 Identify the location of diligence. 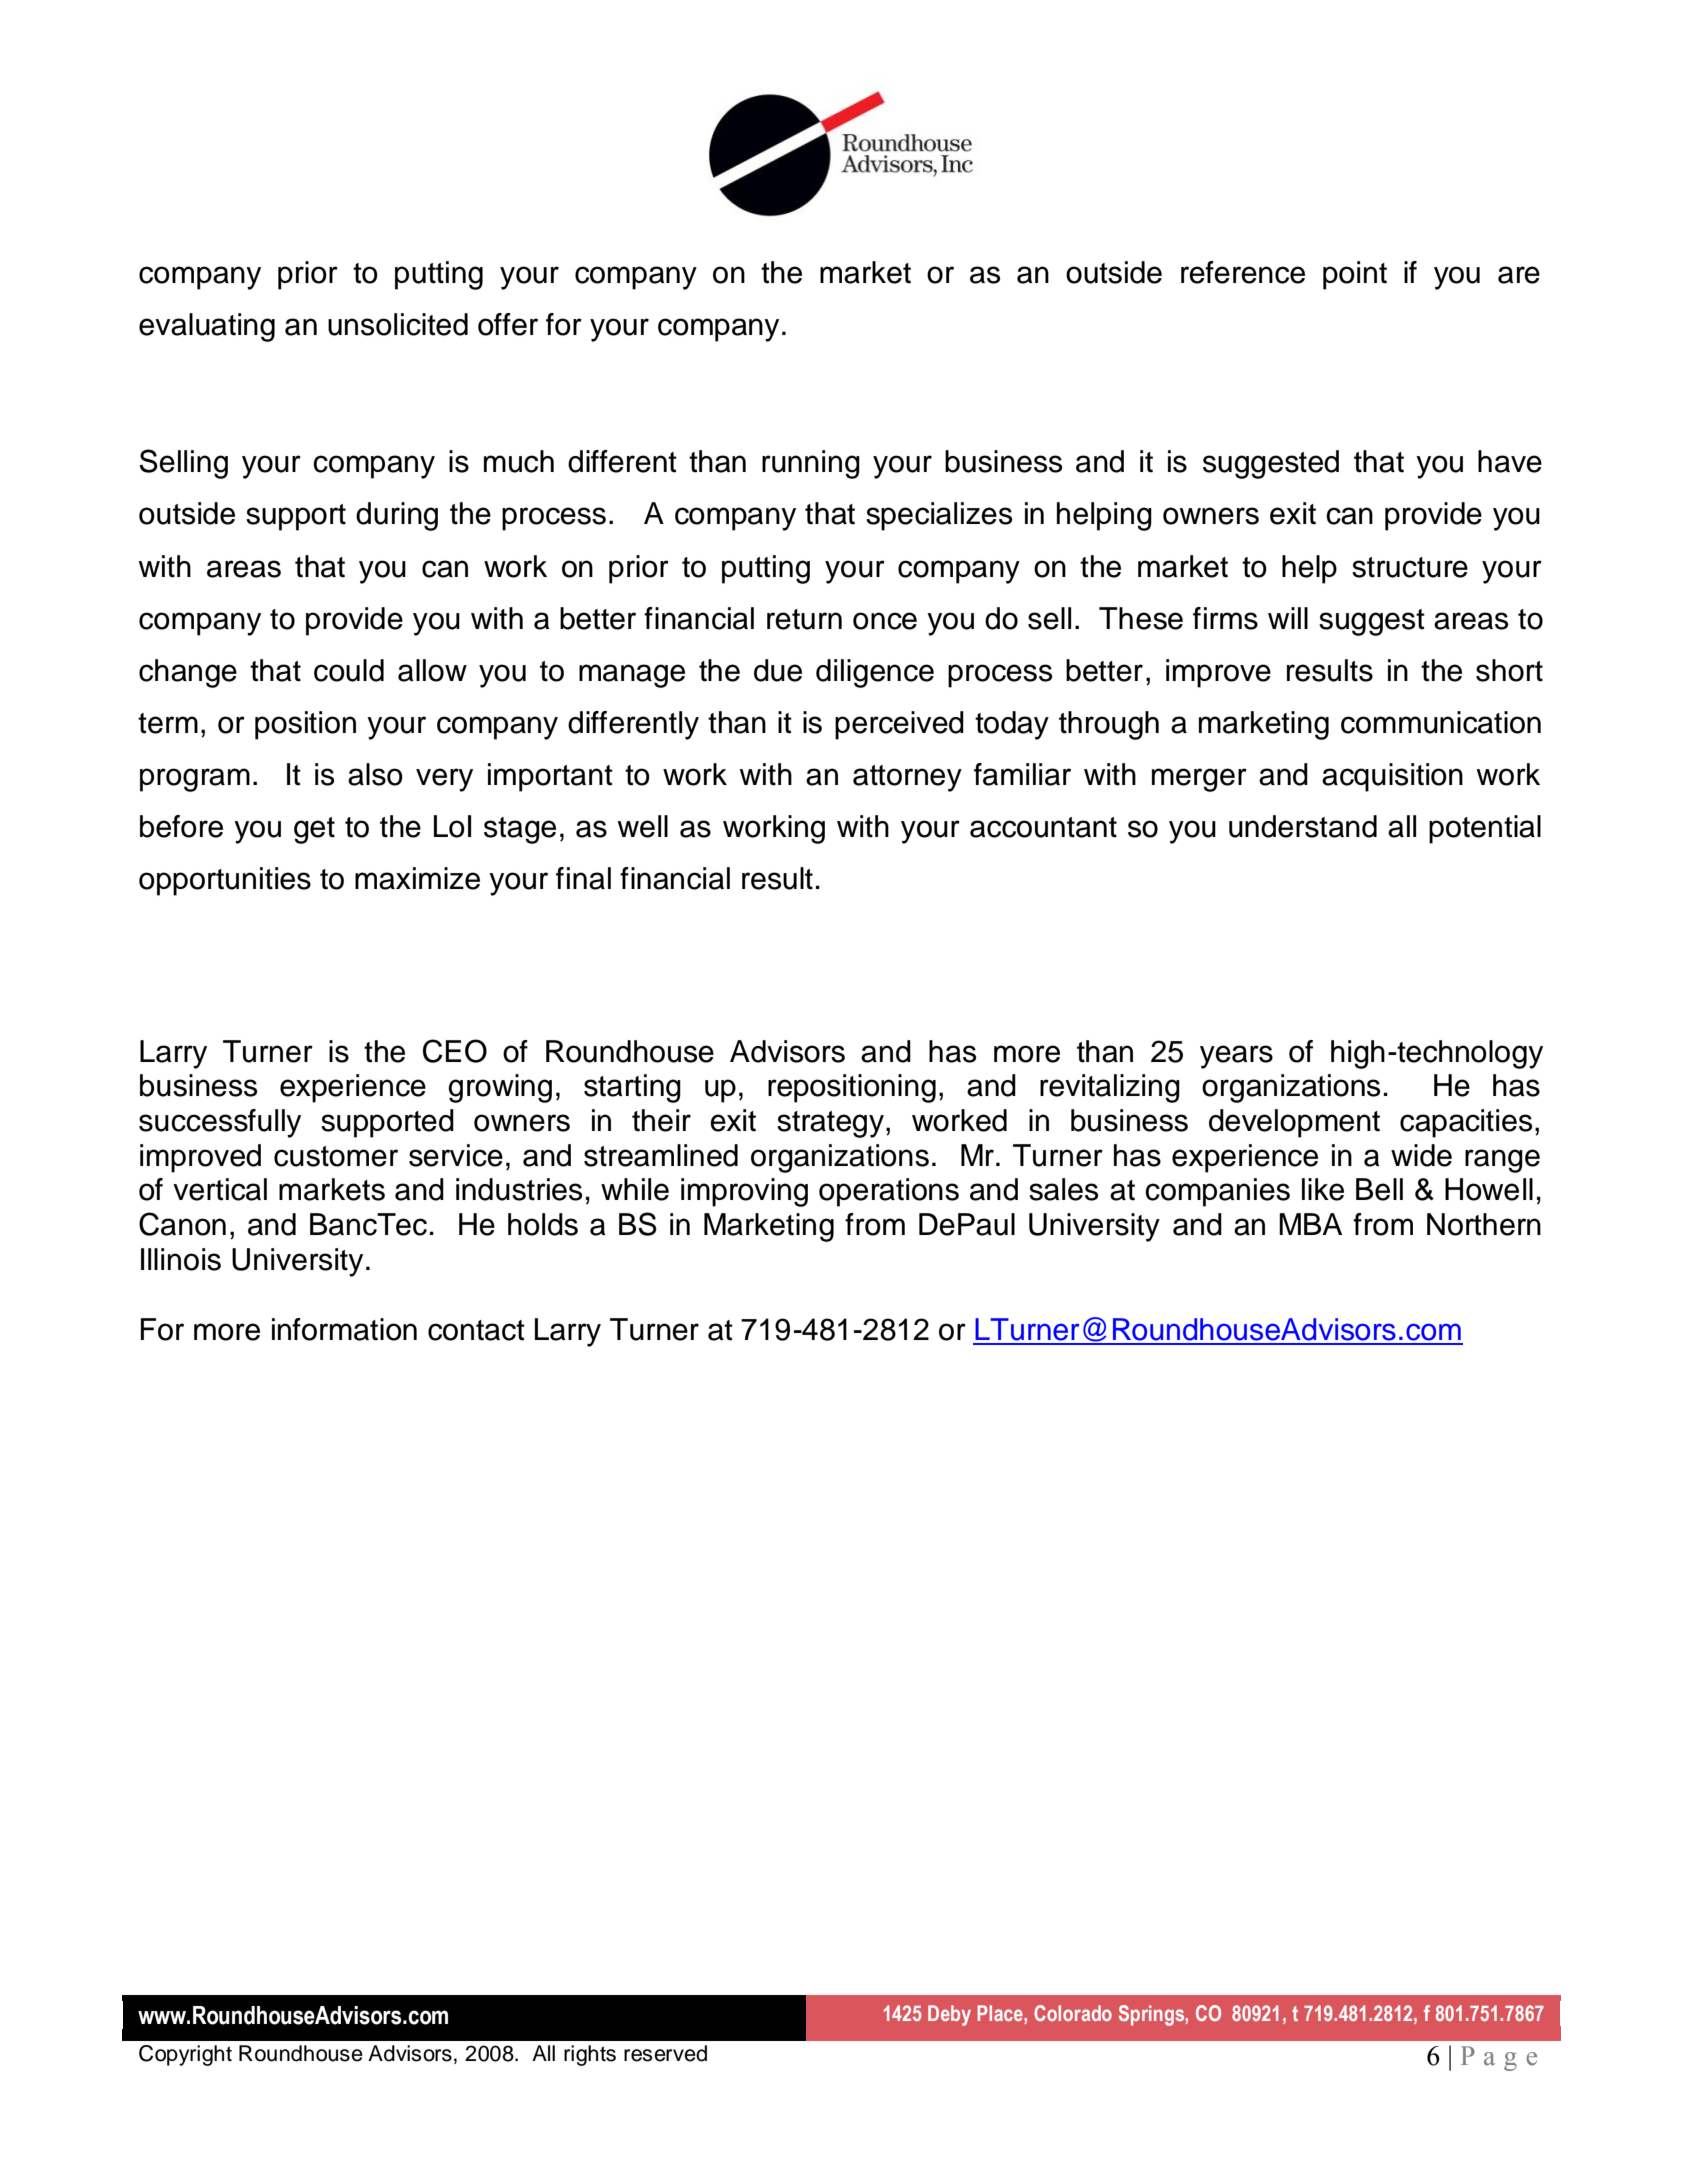
(875, 673).
